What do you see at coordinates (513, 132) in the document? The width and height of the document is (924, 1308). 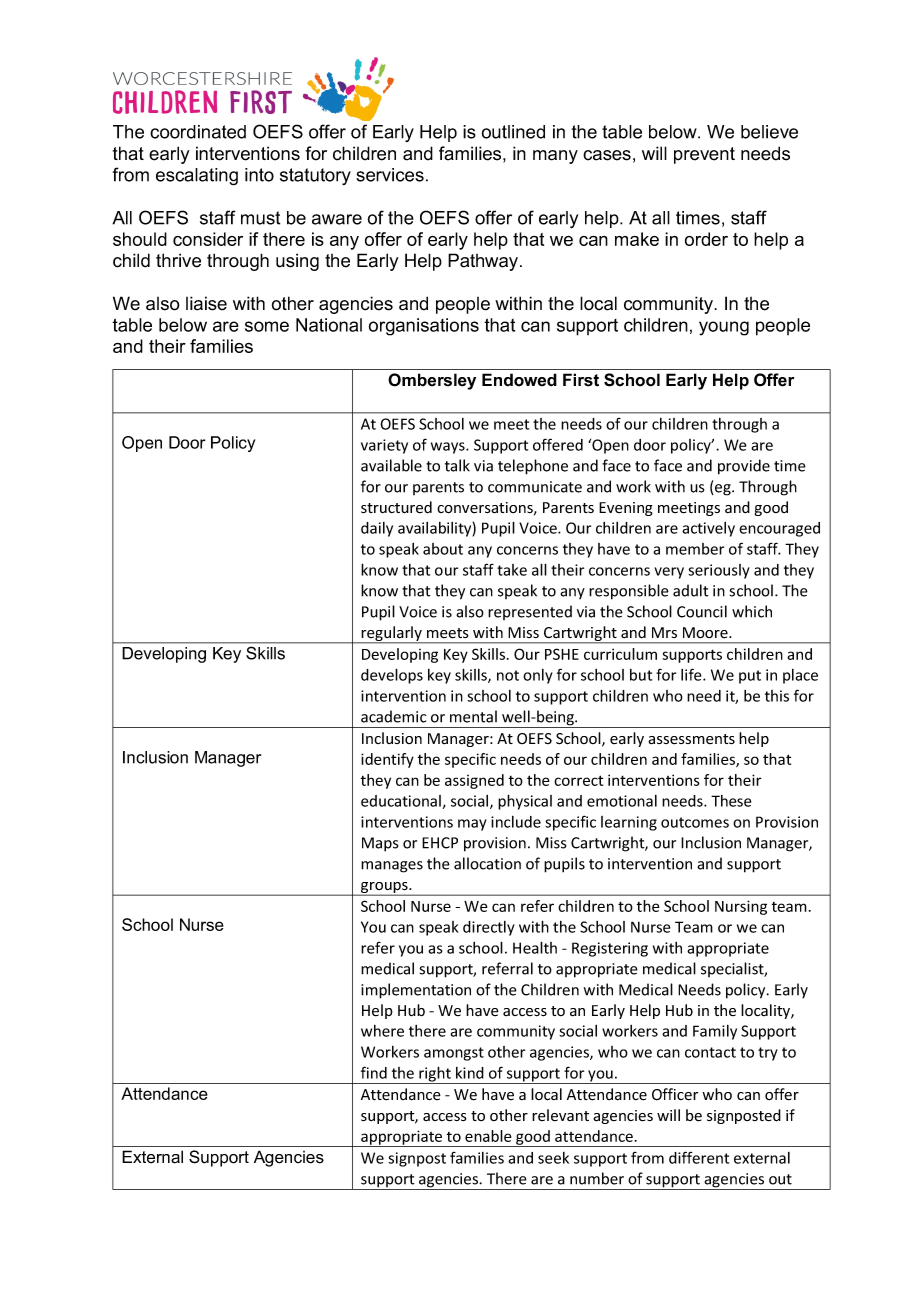 I see `outlined` at bounding box center [513, 132].
